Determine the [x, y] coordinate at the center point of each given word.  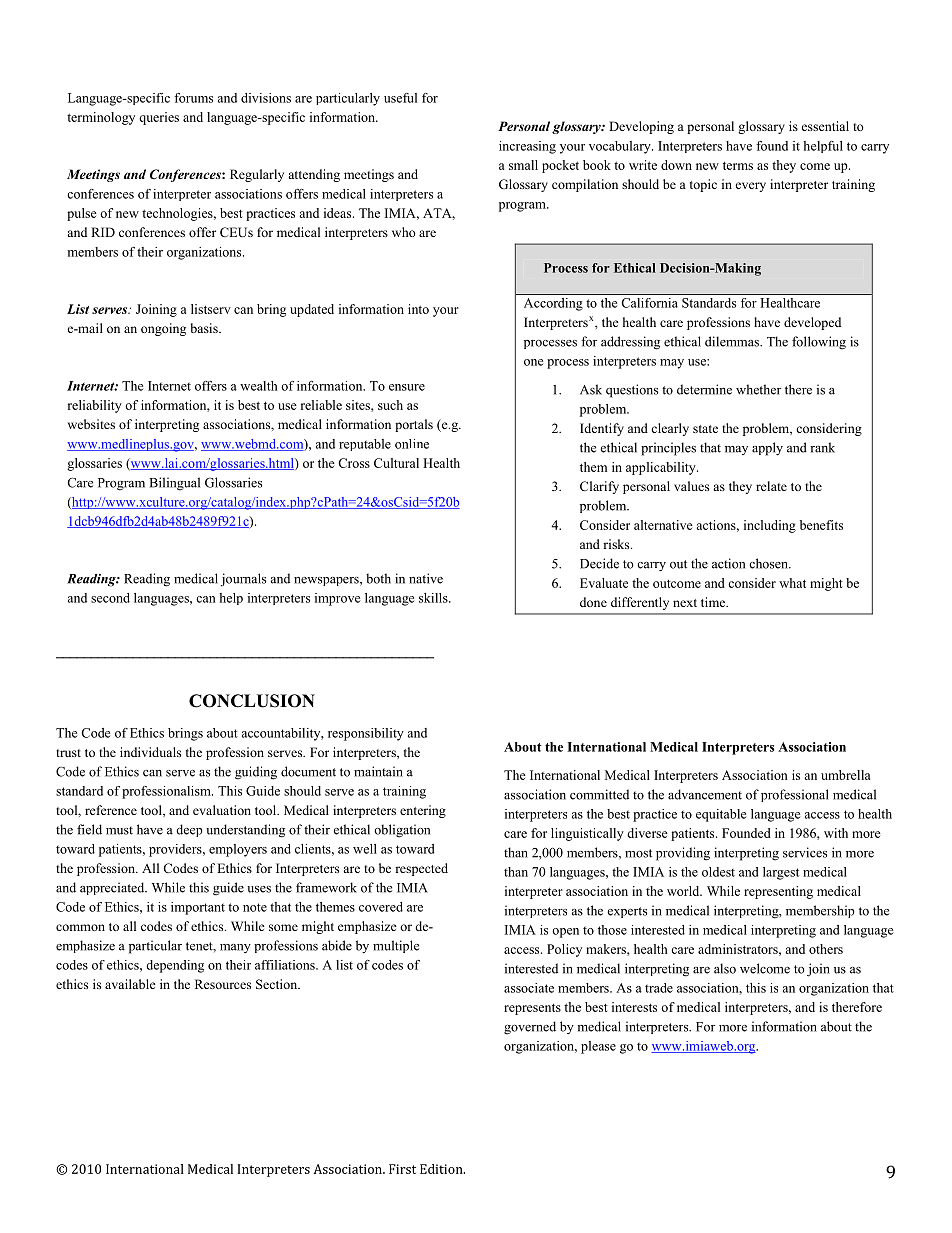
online [412, 444]
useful [400, 98]
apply [767, 449]
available [130, 984]
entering [423, 811]
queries [159, 118]
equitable [721, 815]
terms [738, 166]
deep [189, 830]
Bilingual [174, 484]
